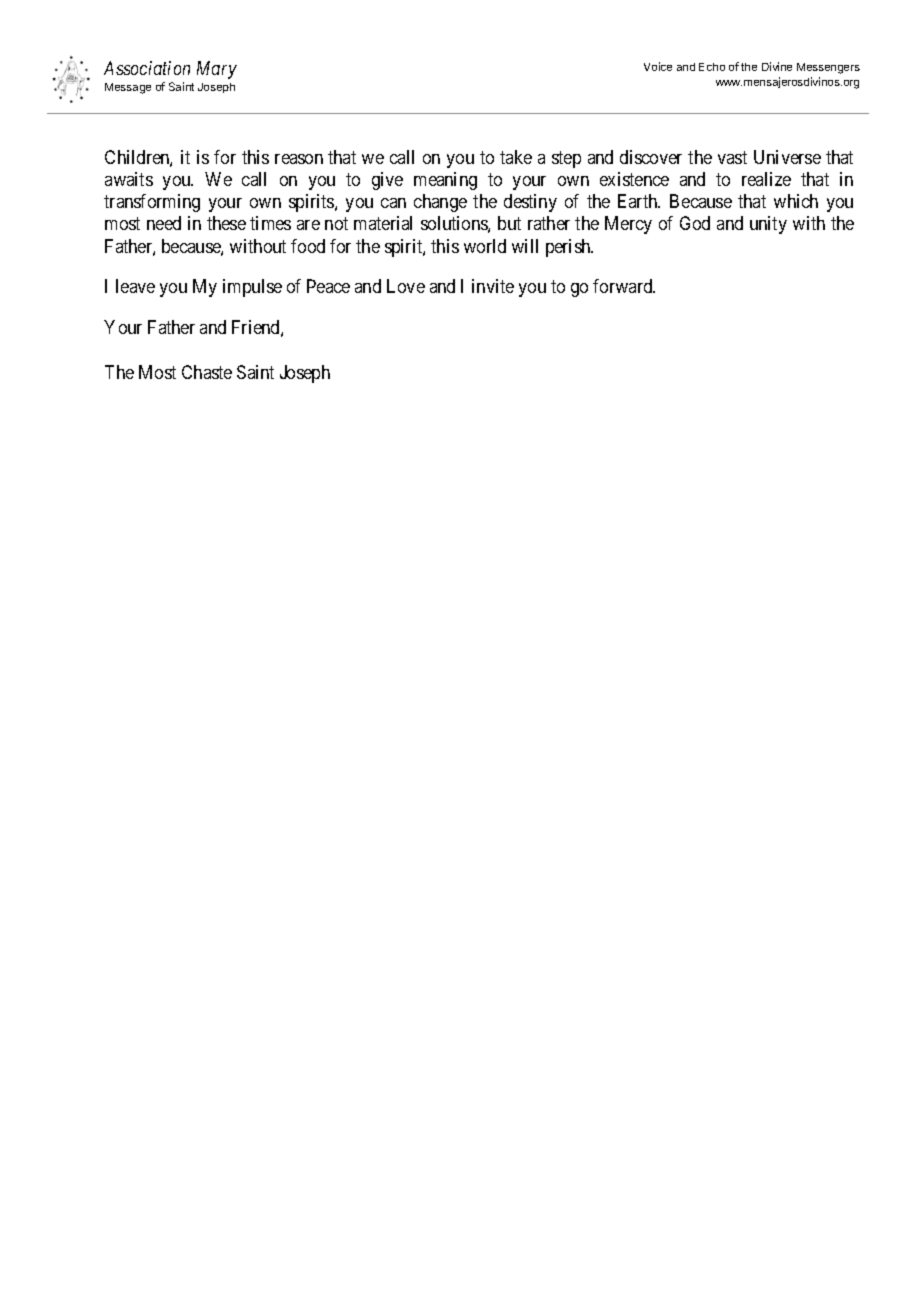 The height and width of the document is (1308, 924). I want to click on reason, so click(299, 159).
